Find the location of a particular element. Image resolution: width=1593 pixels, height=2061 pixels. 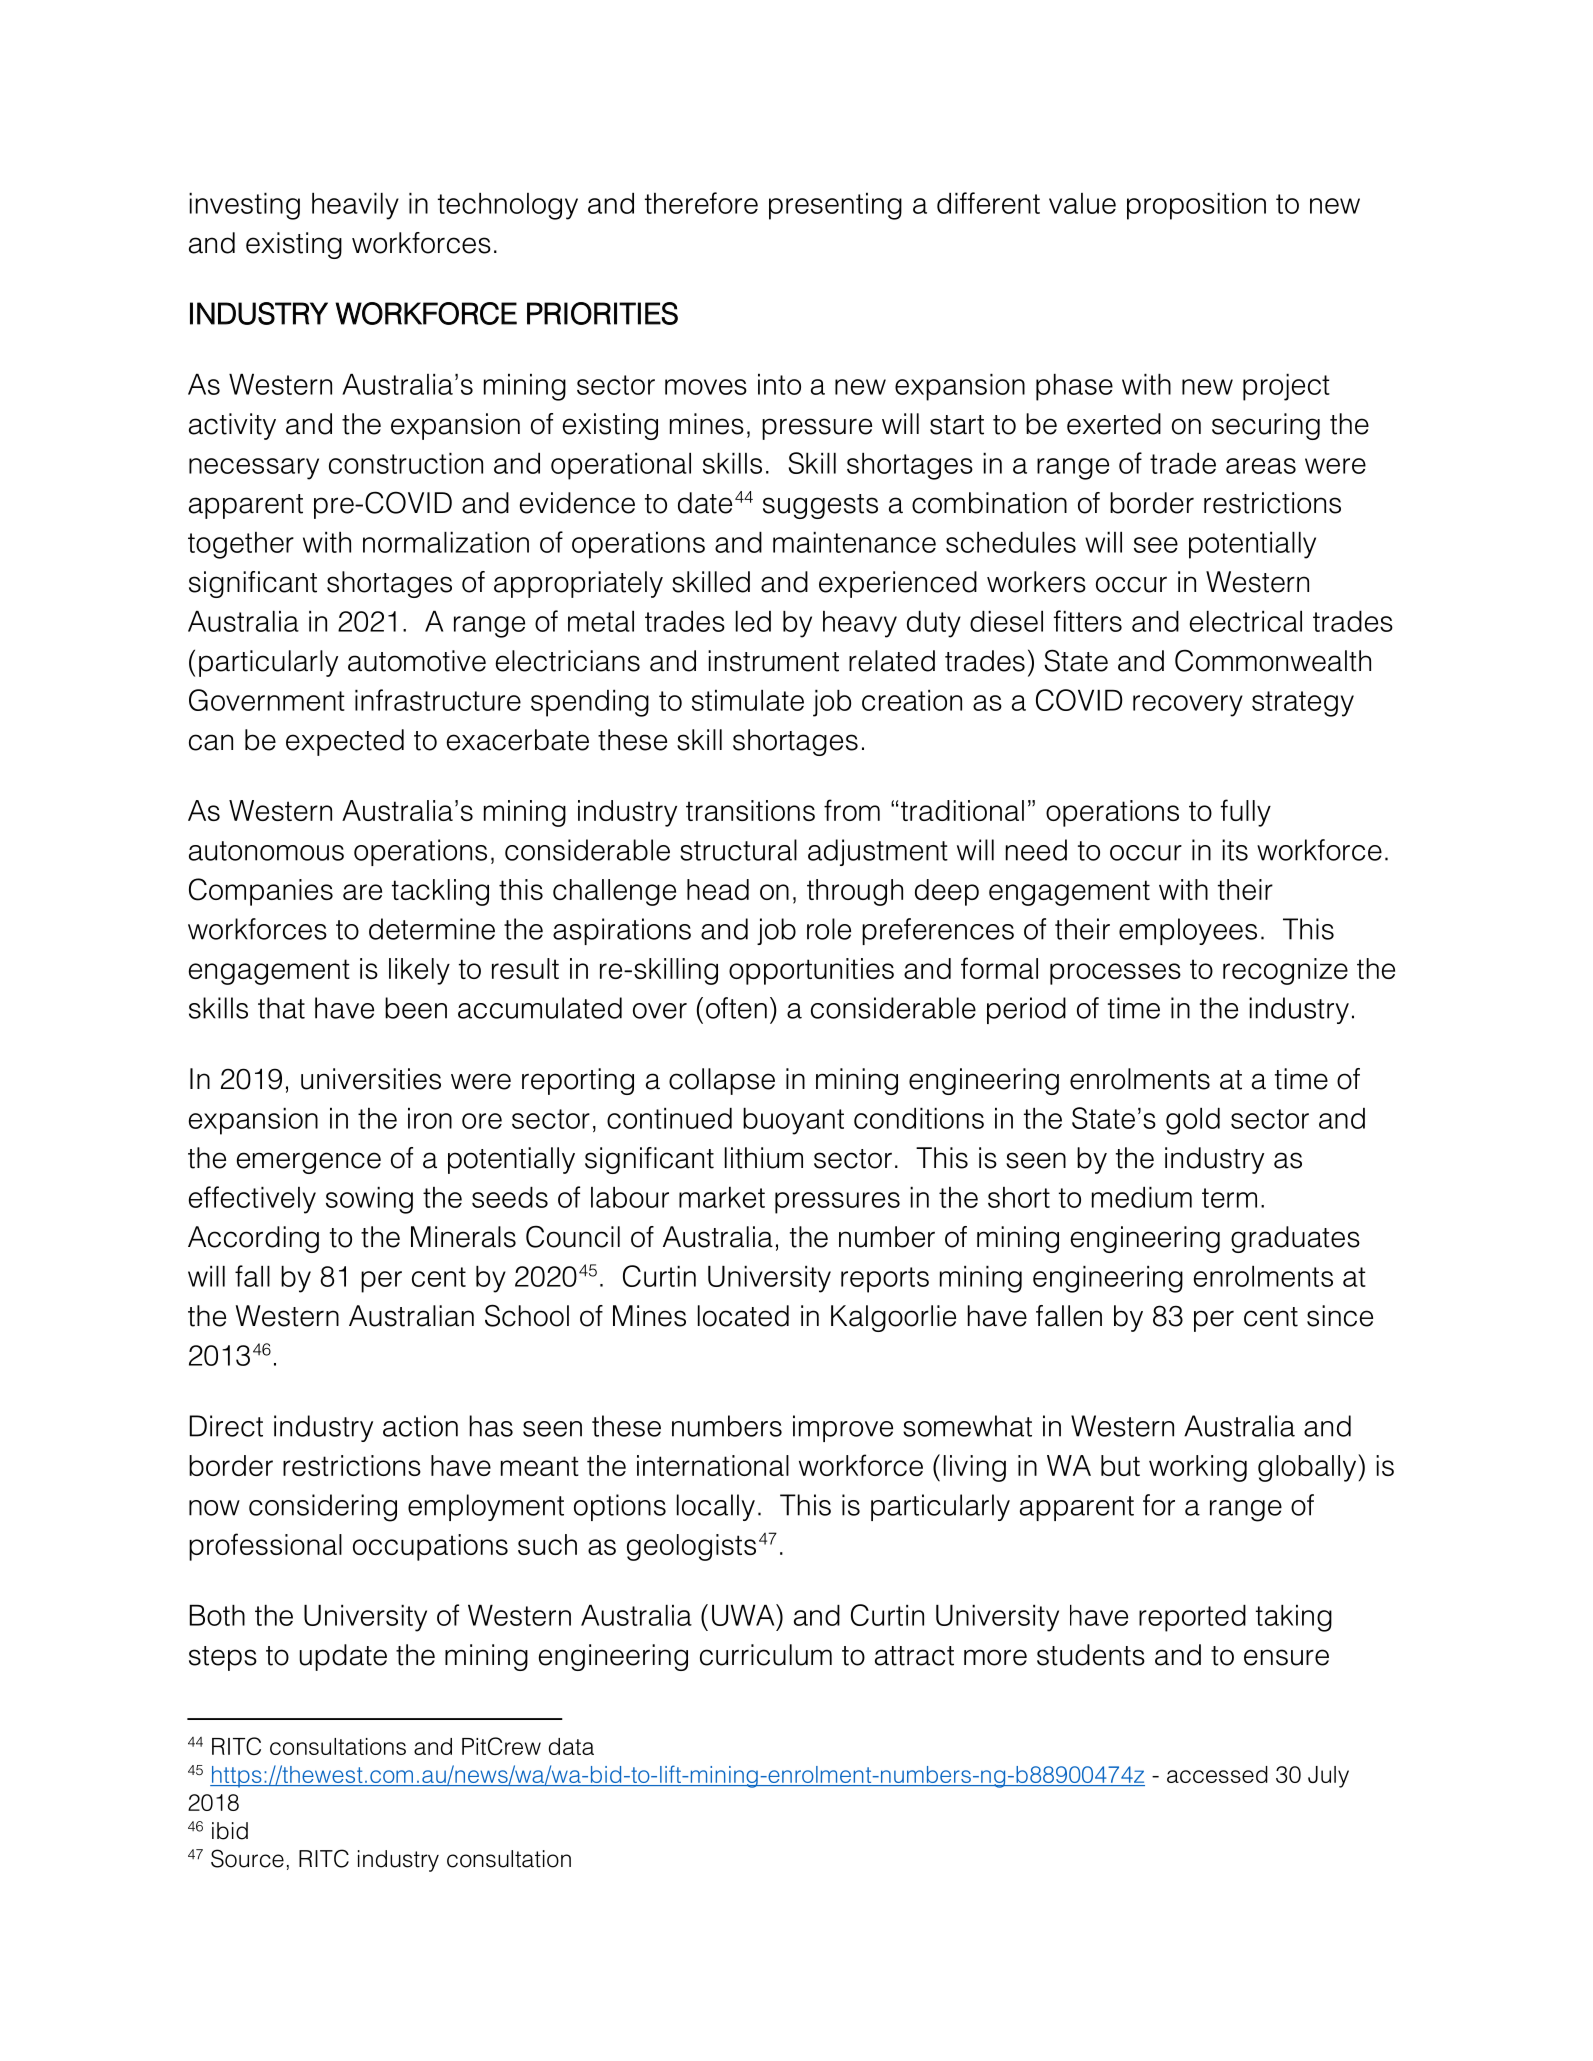

fully is located at coordinates (1246, 813).
